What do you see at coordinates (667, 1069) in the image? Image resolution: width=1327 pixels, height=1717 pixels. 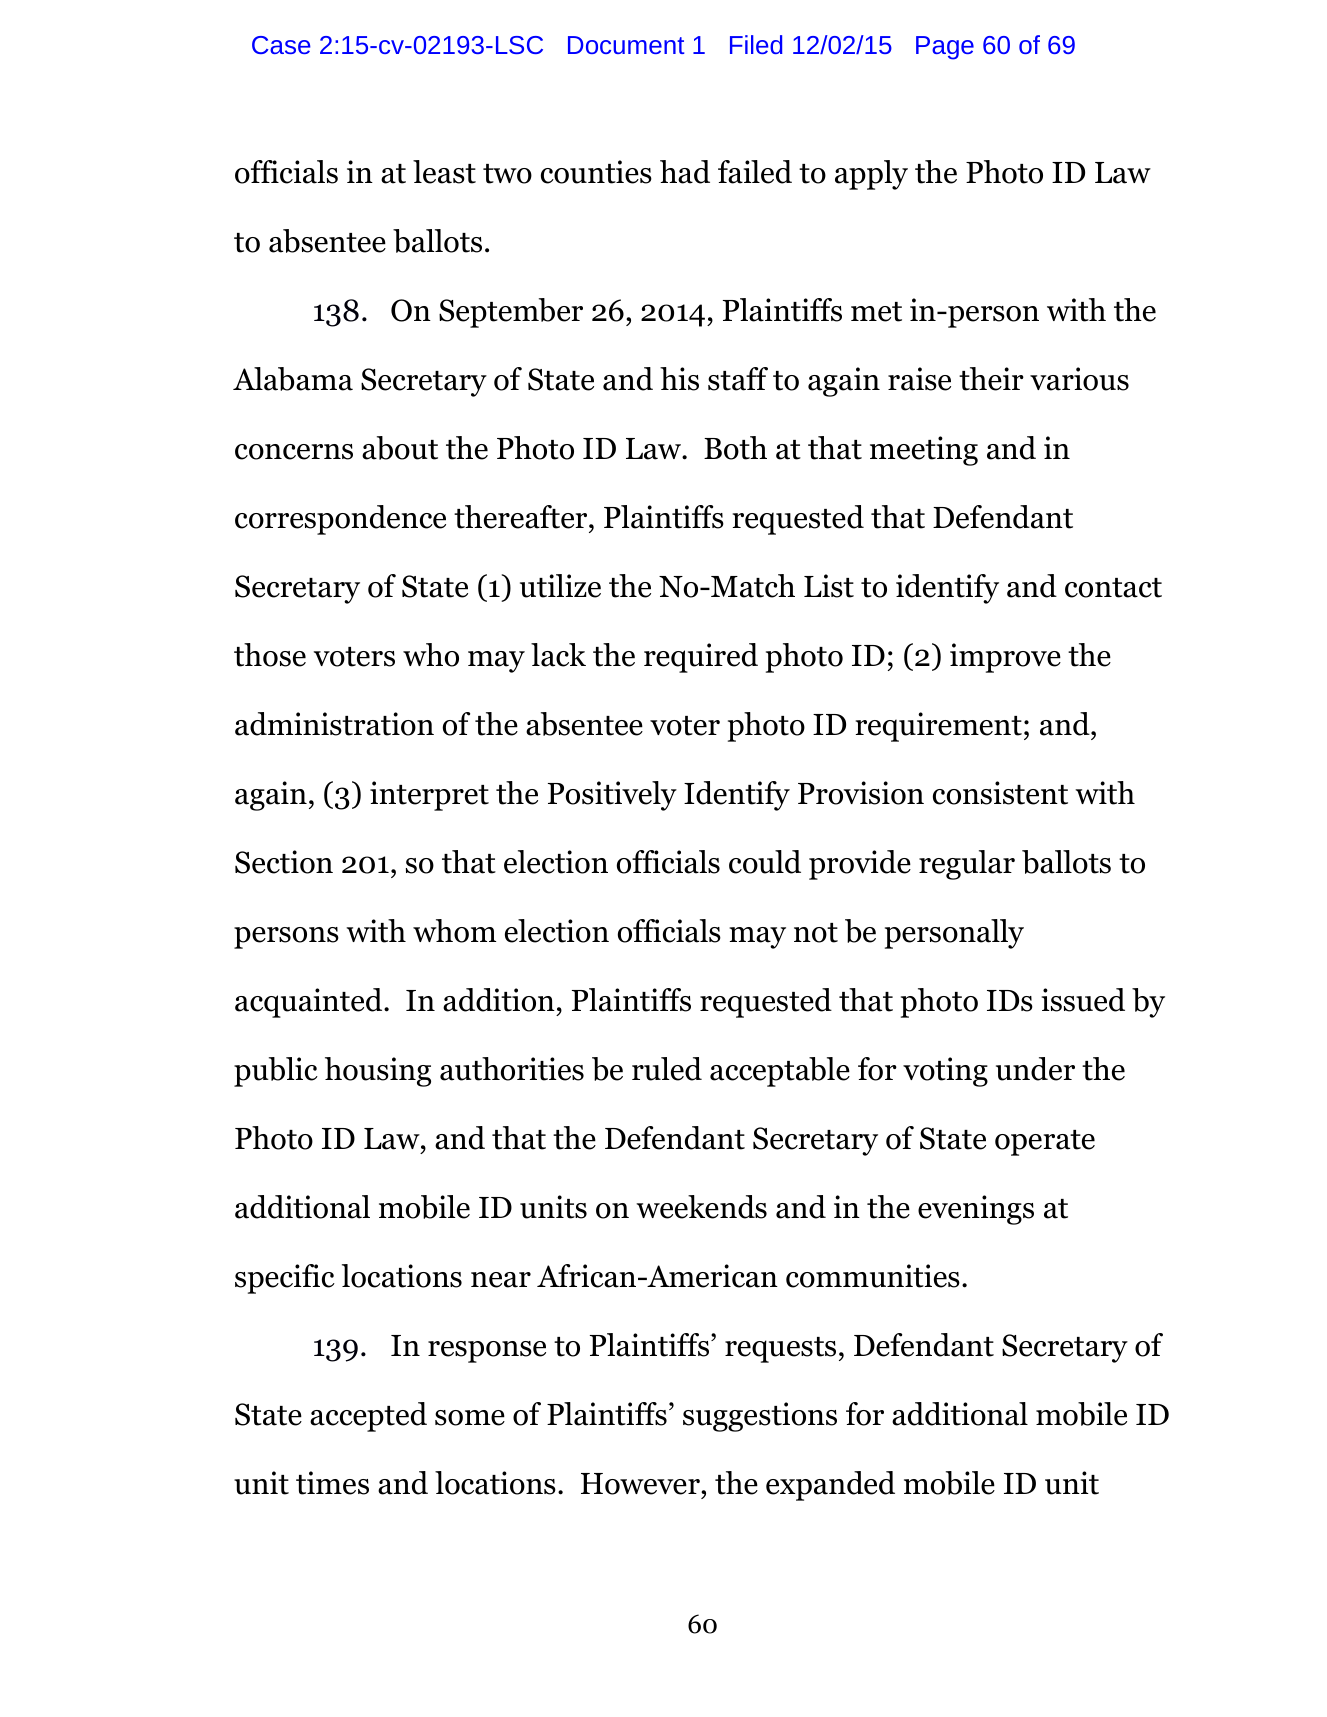 I see `ruled` at bounding box center [667, 1069].
